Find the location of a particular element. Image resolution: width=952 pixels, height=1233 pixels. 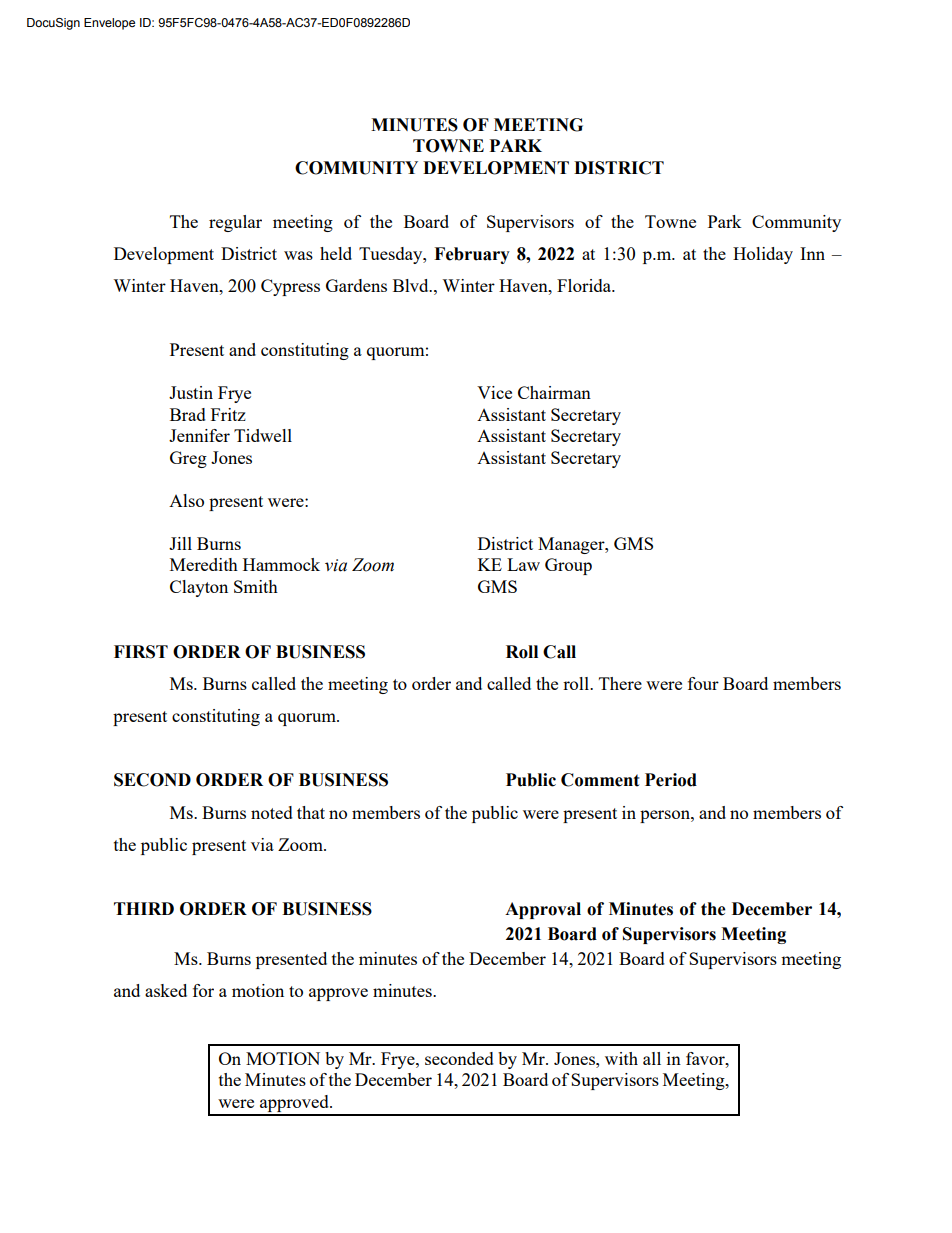

February is located at coordinates (472, 255).
